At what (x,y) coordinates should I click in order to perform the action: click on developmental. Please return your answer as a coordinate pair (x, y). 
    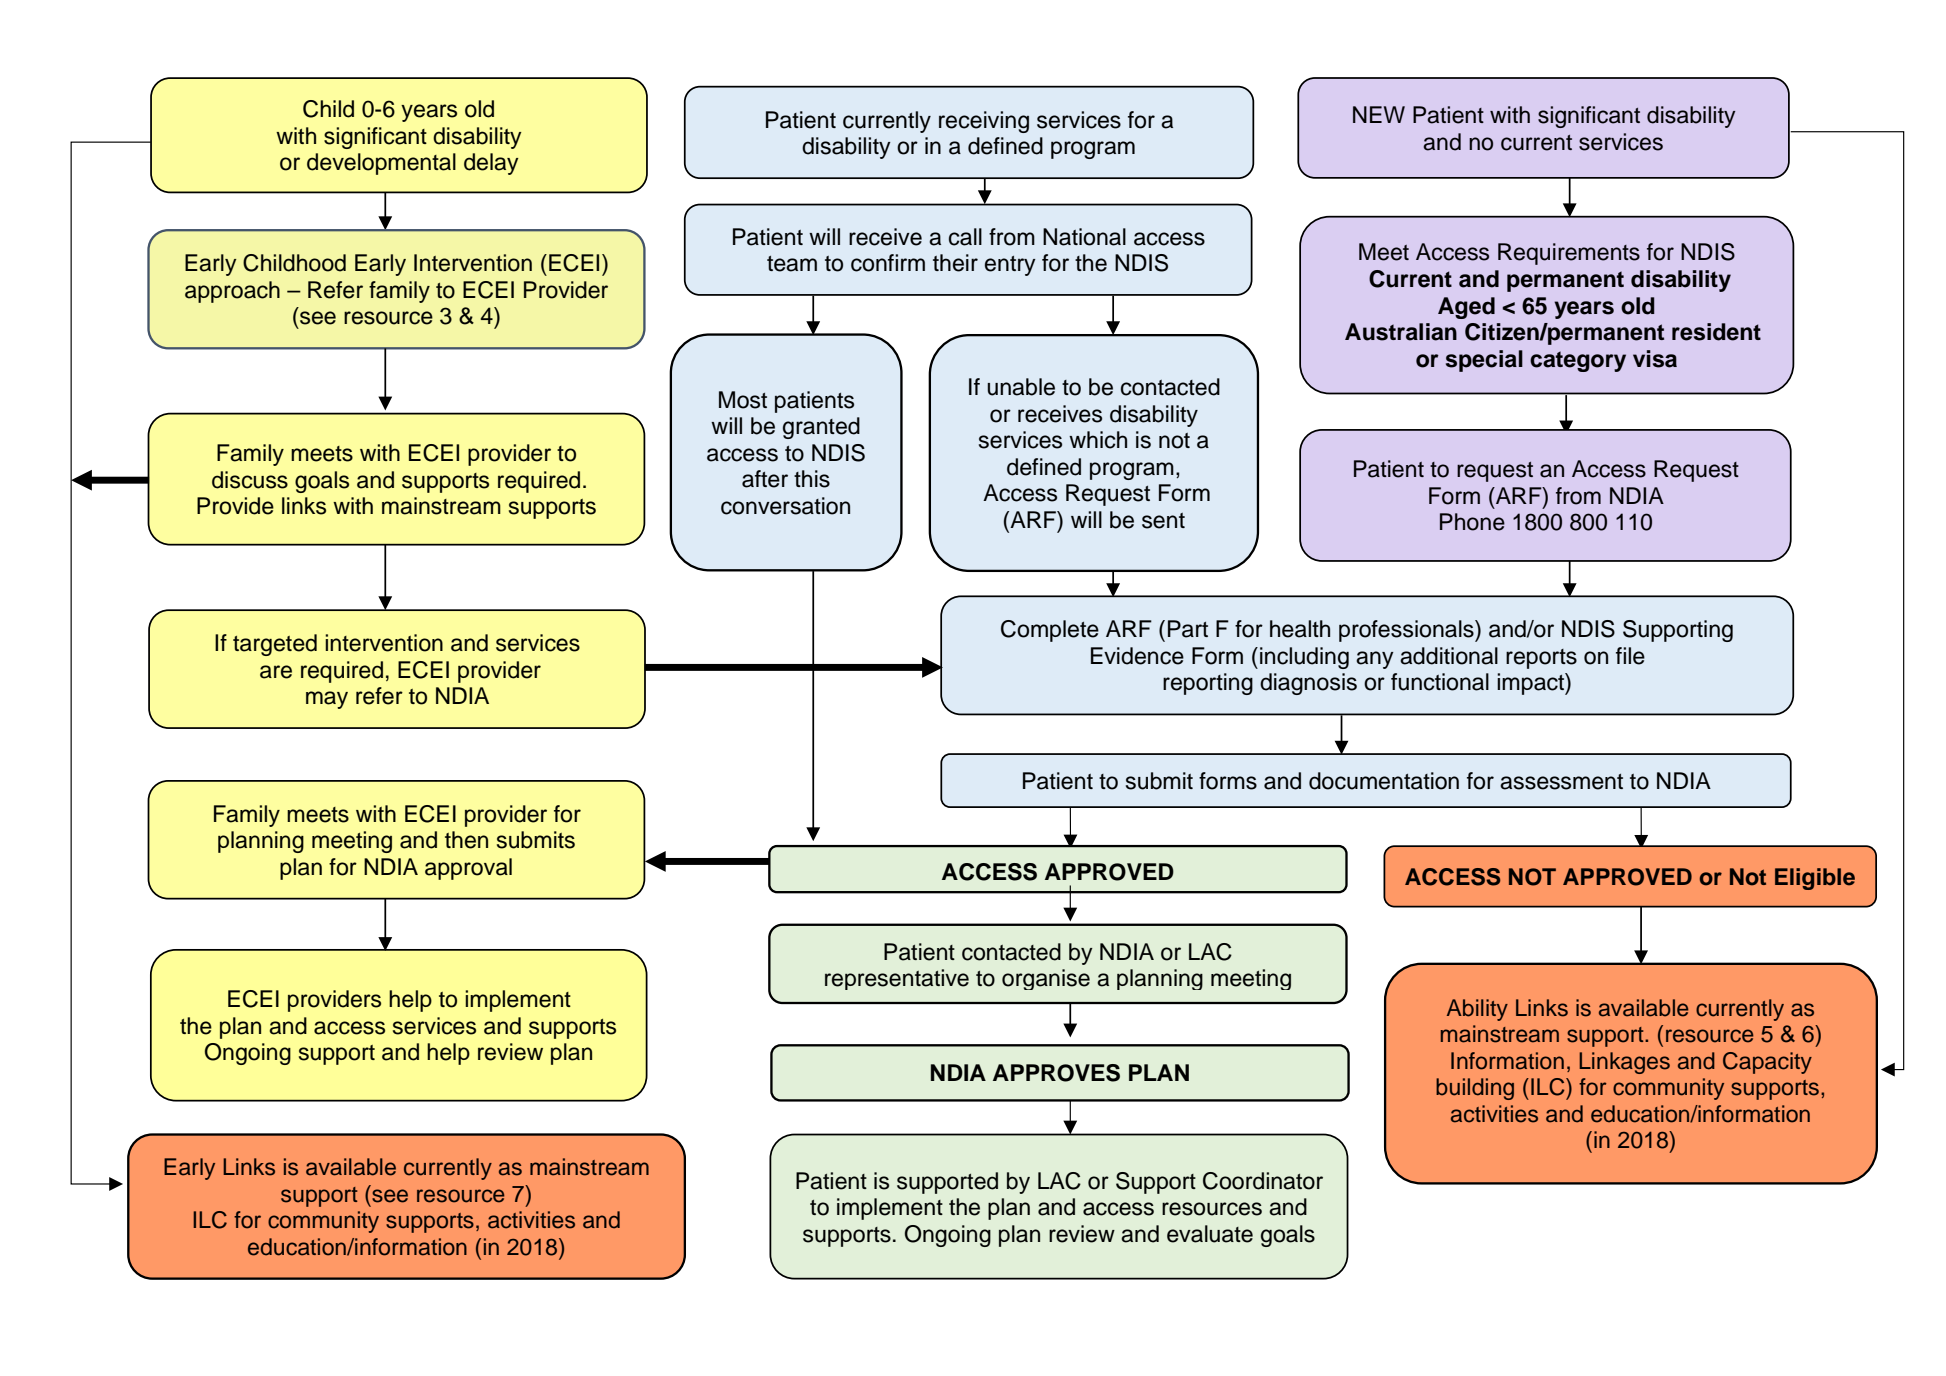
    Looking at the image, I should click on (381, 164).
